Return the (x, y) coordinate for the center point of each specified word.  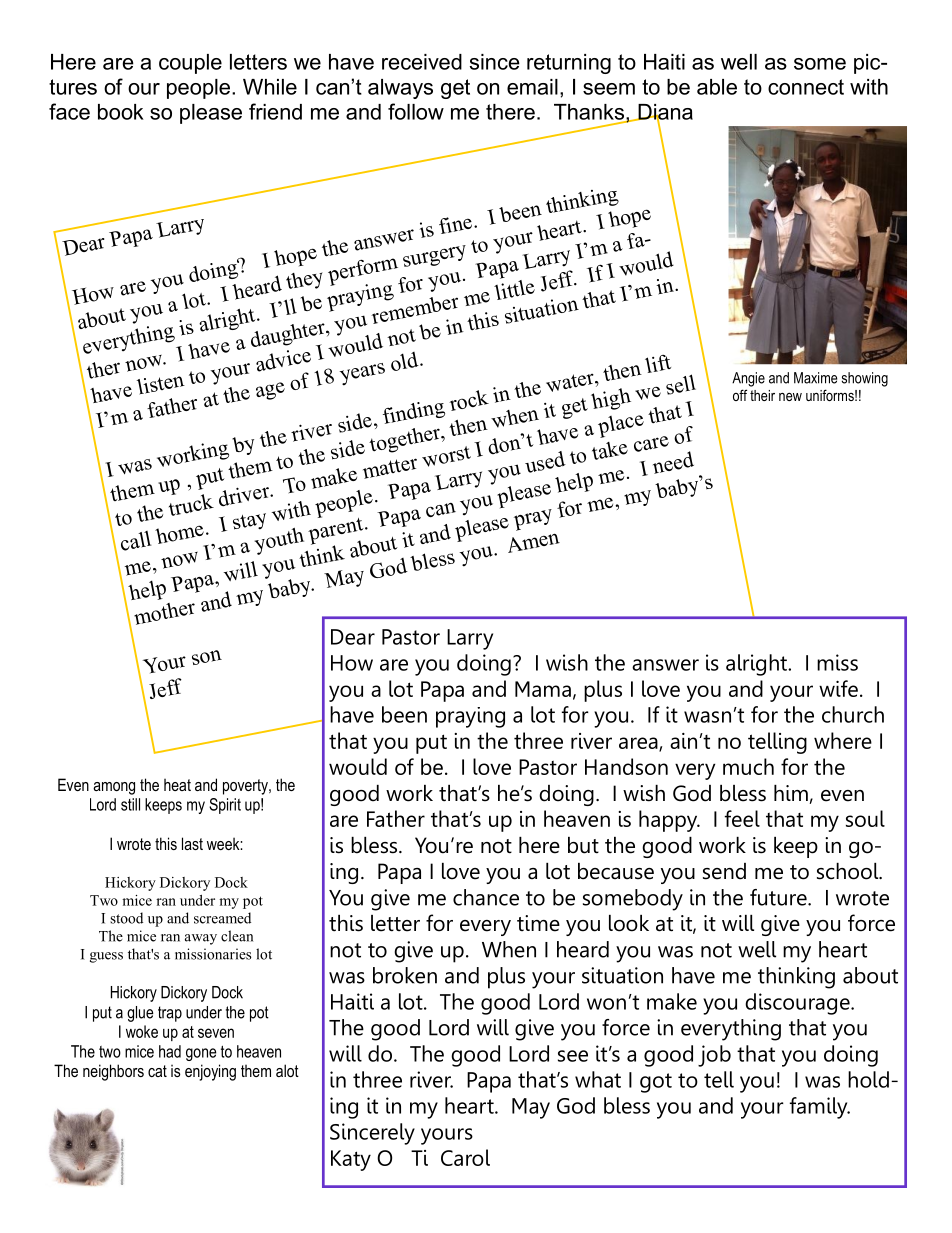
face (69, 111)
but (583, 845)
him (791, 793)
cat (157, 1071)
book (121, 112)
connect (806, 87)
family (820, 1108)
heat (177, 785)
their (762, 395)
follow (416, 111)
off (740, 395)
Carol (465, 1157)
